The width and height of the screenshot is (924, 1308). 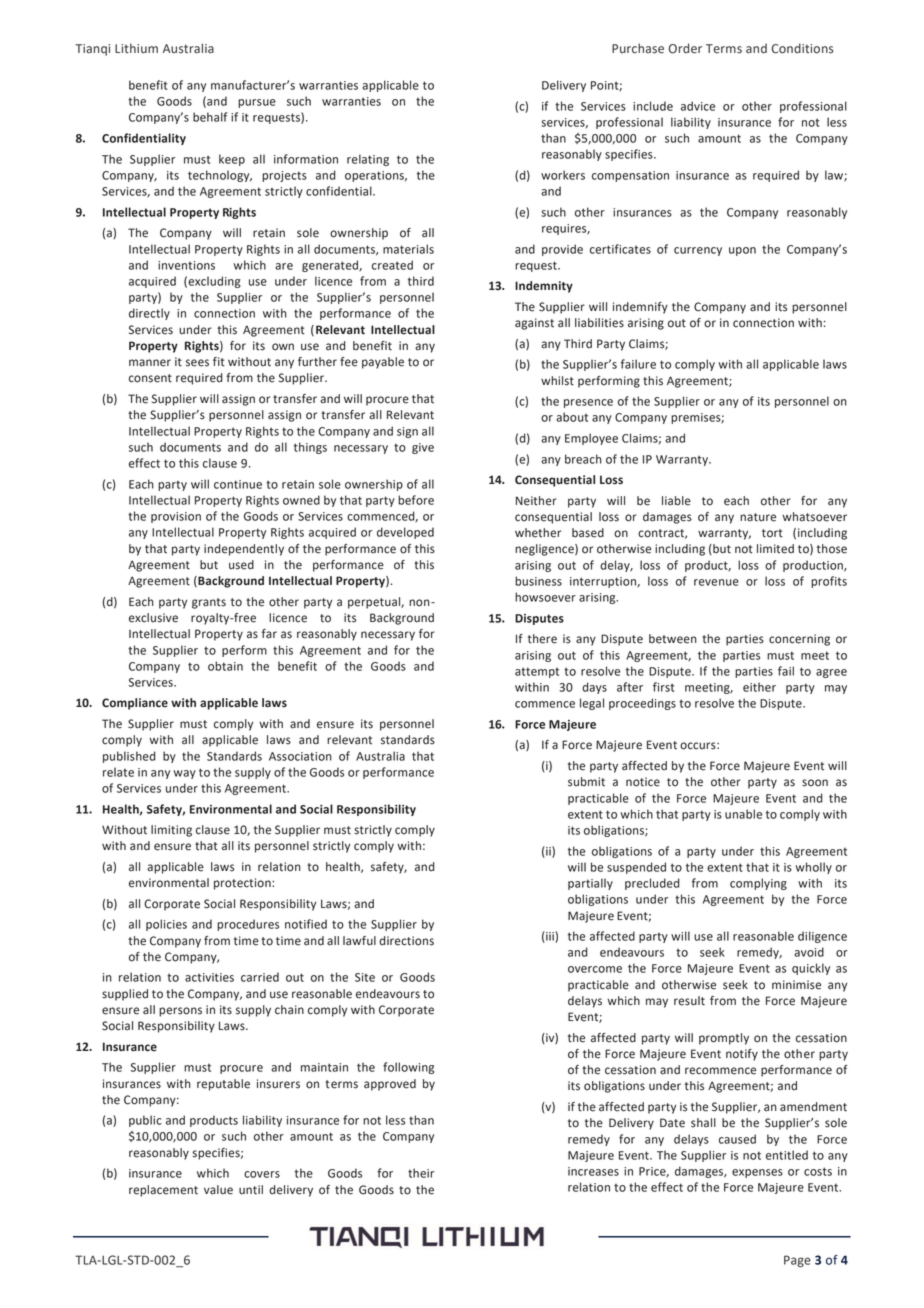 I want to click on relating, so click(x=368, y=160).
